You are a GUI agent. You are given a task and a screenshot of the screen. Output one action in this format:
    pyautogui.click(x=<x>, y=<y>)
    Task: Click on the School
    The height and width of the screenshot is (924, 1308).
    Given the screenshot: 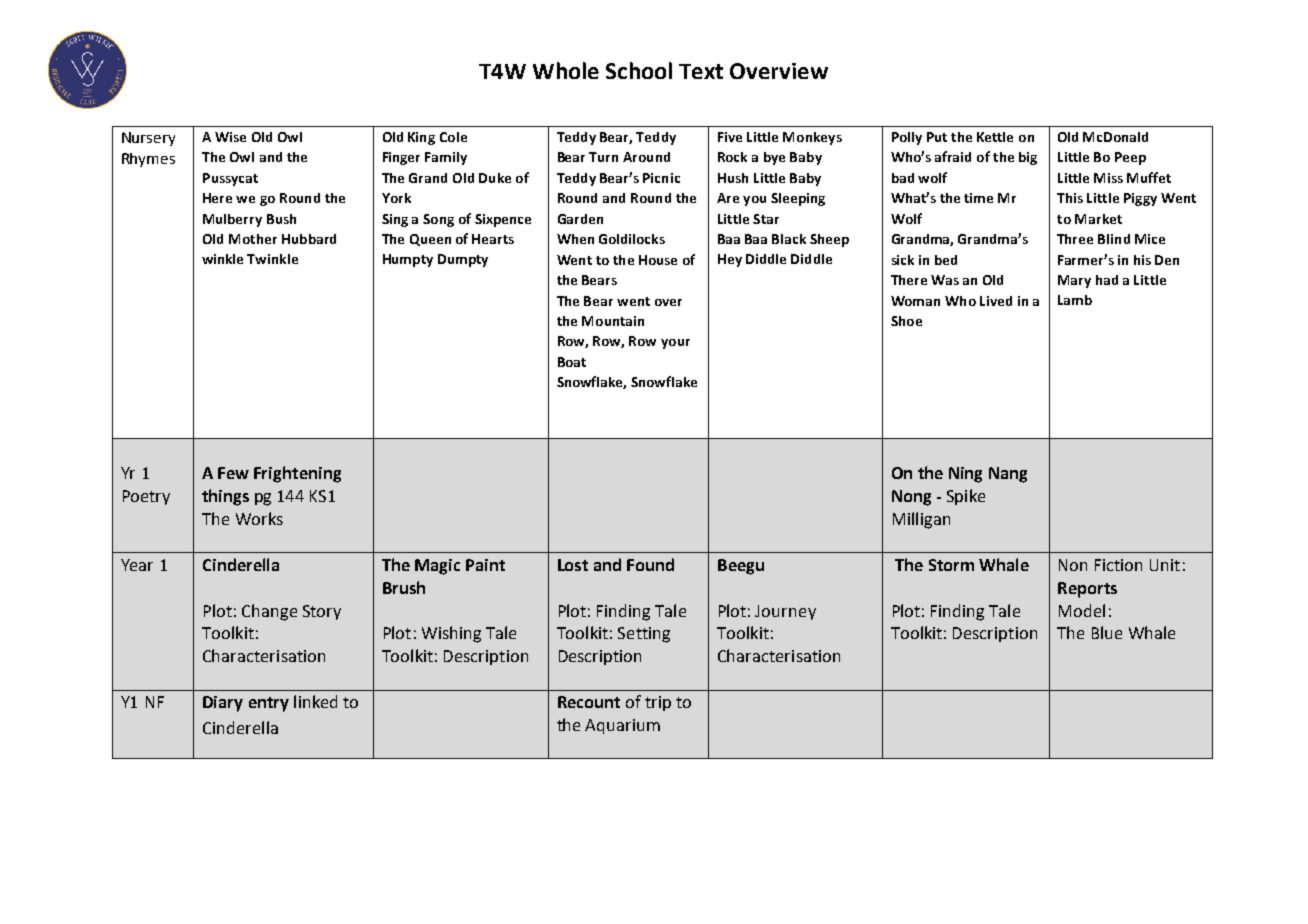 What is the action you would take?
    pyautogui.click(x=639, y=70)
